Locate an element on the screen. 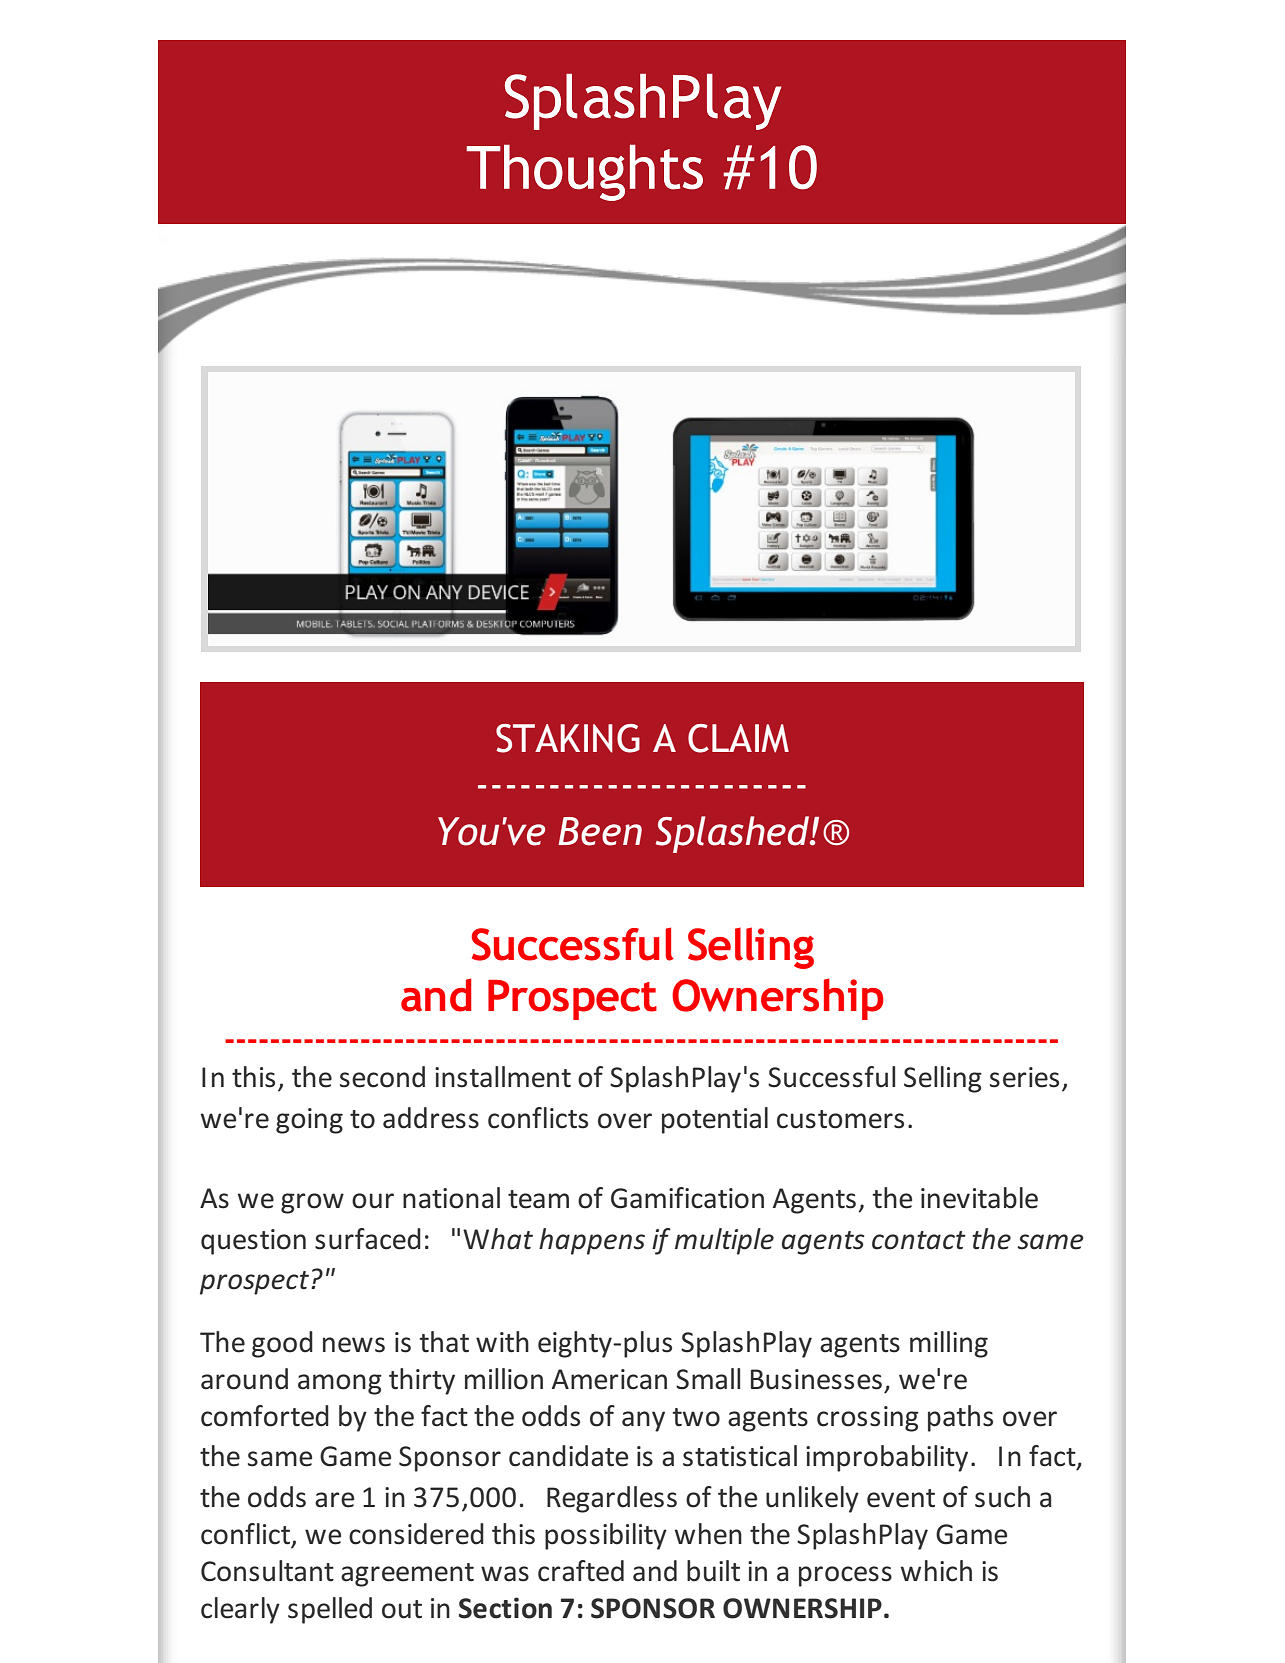 Image resolution: width=1285 pixels, height=1663 pixels. spelled is located at coordinates (330, 1610).
